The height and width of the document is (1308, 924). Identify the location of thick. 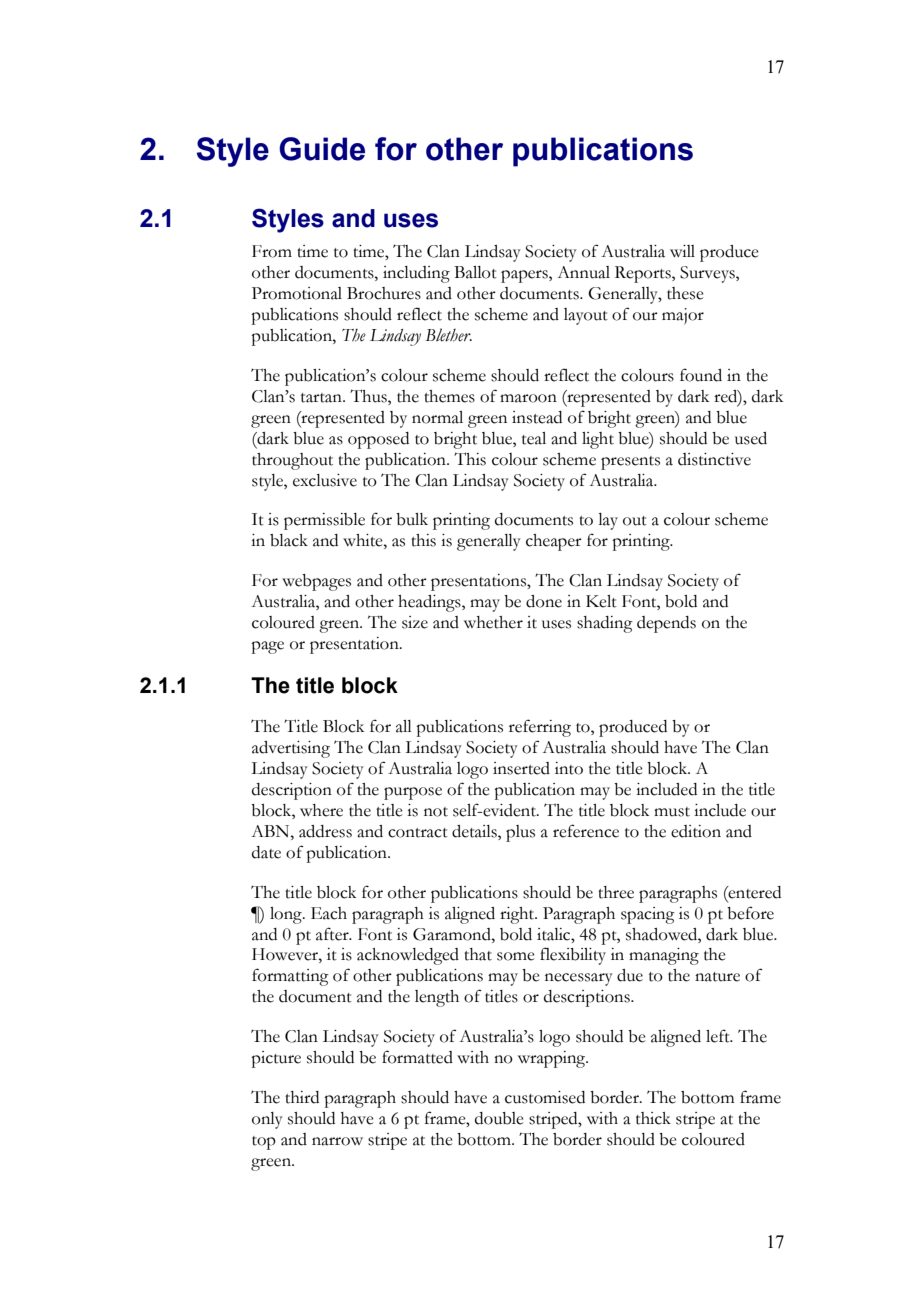
(653, 1118).
